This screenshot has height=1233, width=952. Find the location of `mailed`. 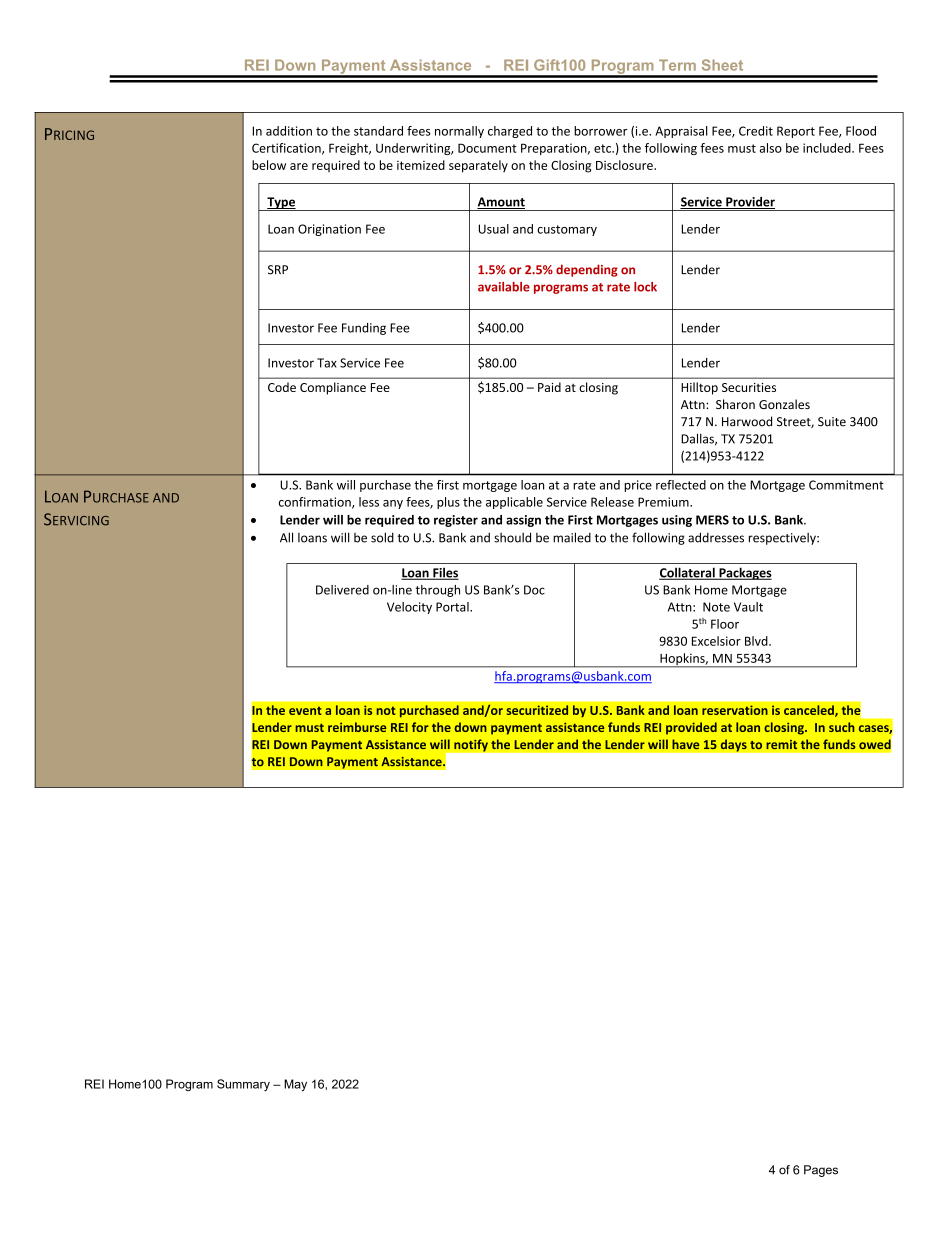

mailed is located at coordinates (572, 537).
